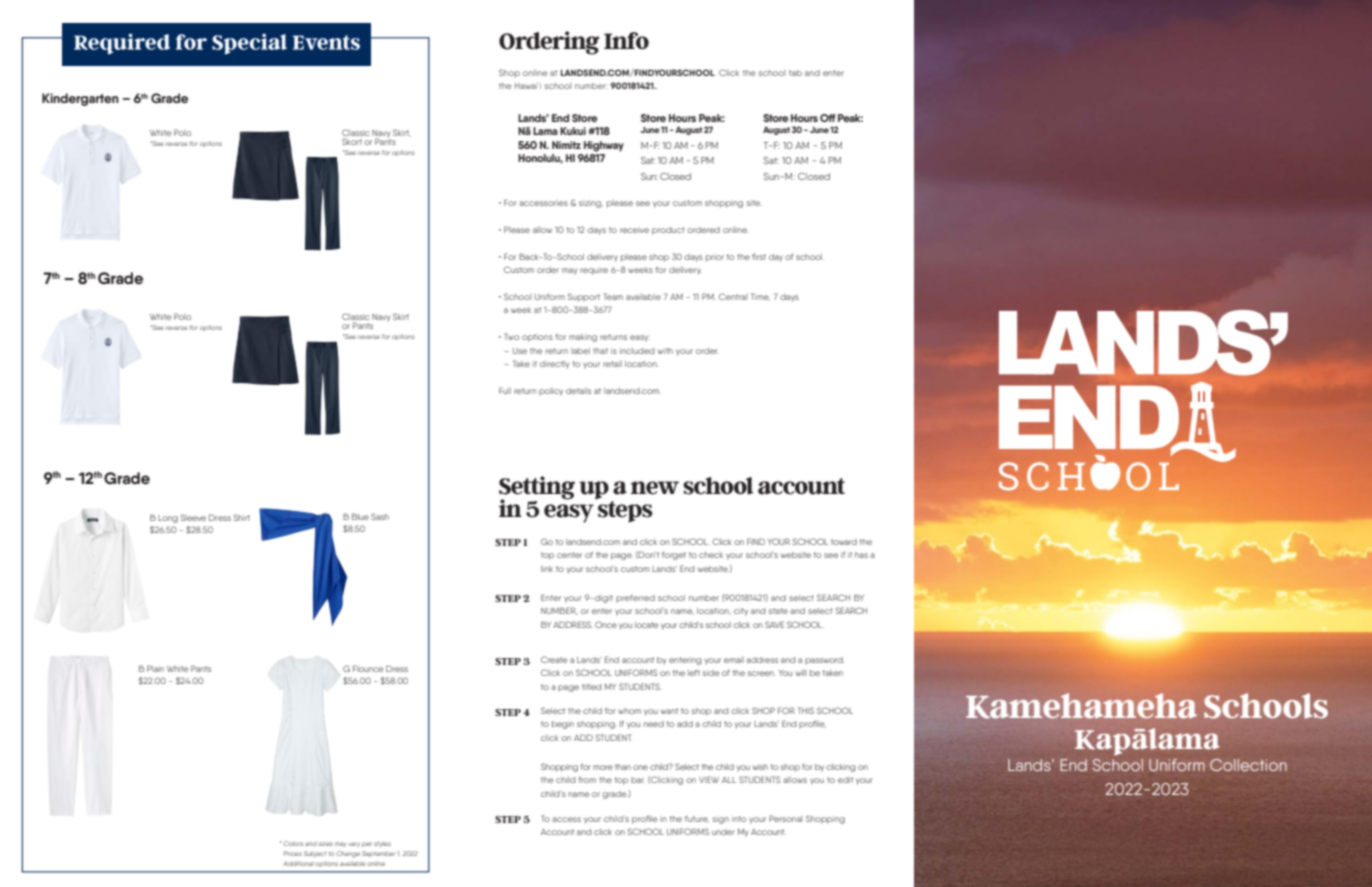 The width and height of the screenshot is (1372, 887). What do you see at coordinates (723, 832) in the screenshot?
I see `under` at bounding box center [723, 832].
